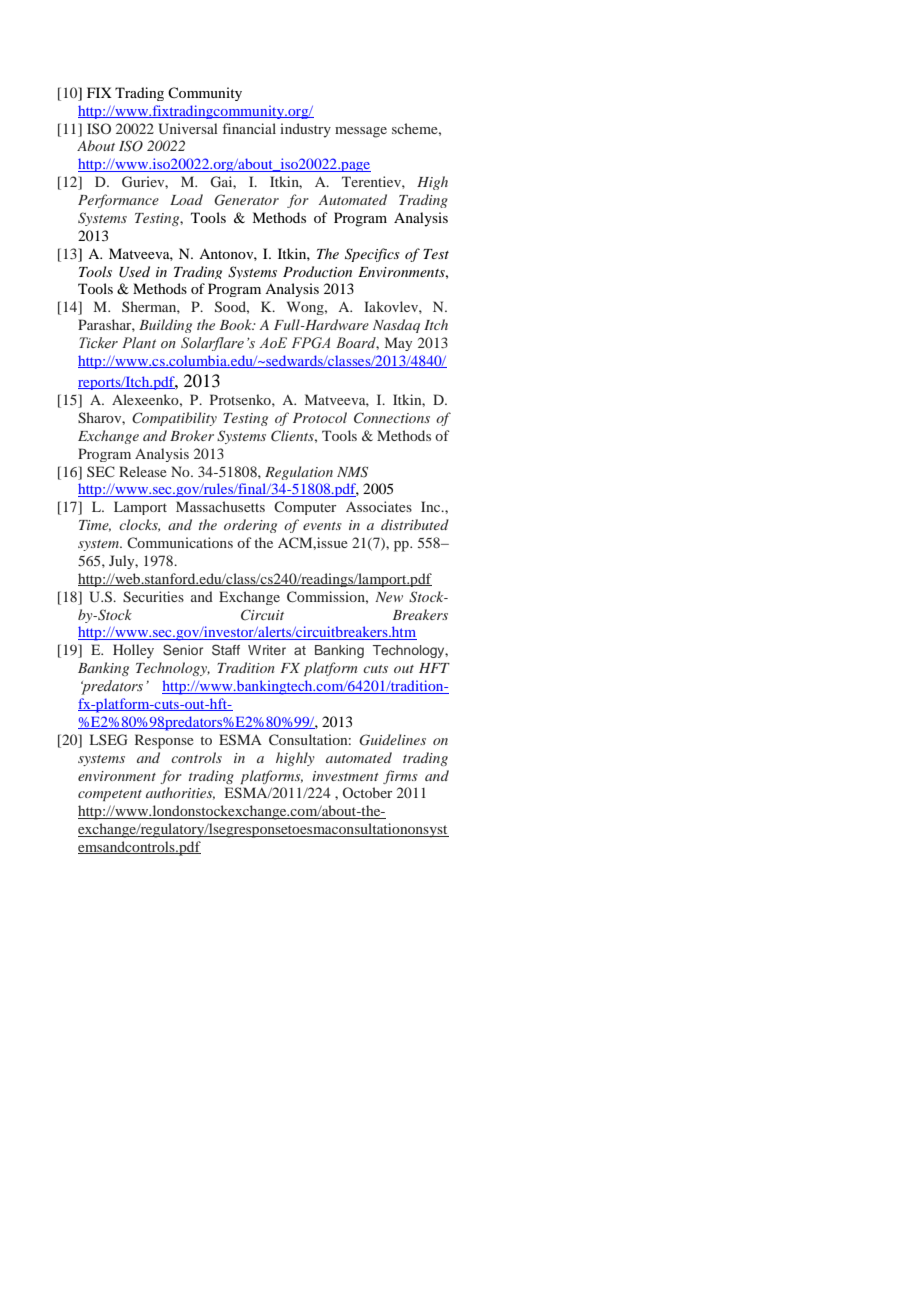  Describe the element at coordinates (188, 129) in the image. I see `Universal` at that location.
